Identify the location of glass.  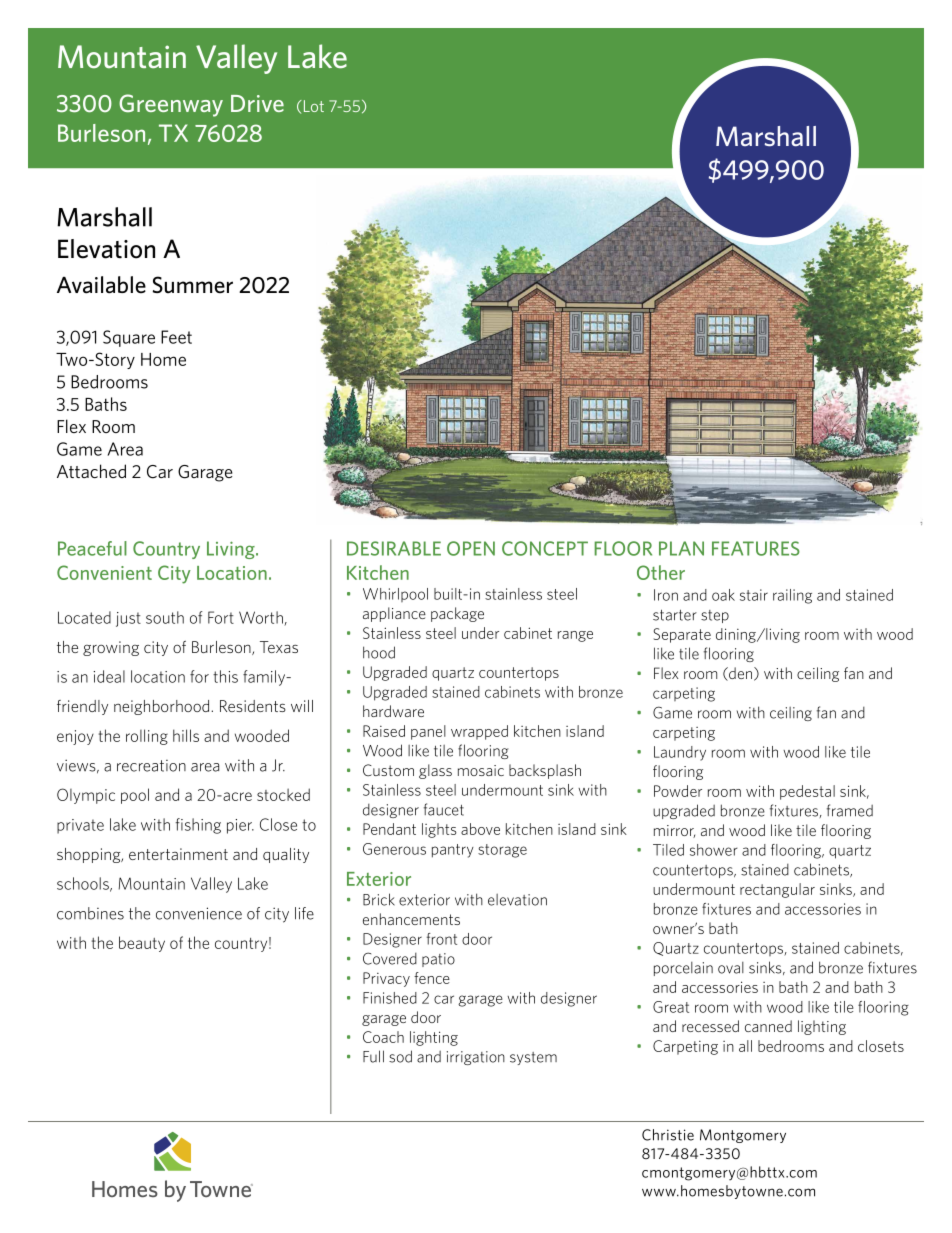
(435, 771).
